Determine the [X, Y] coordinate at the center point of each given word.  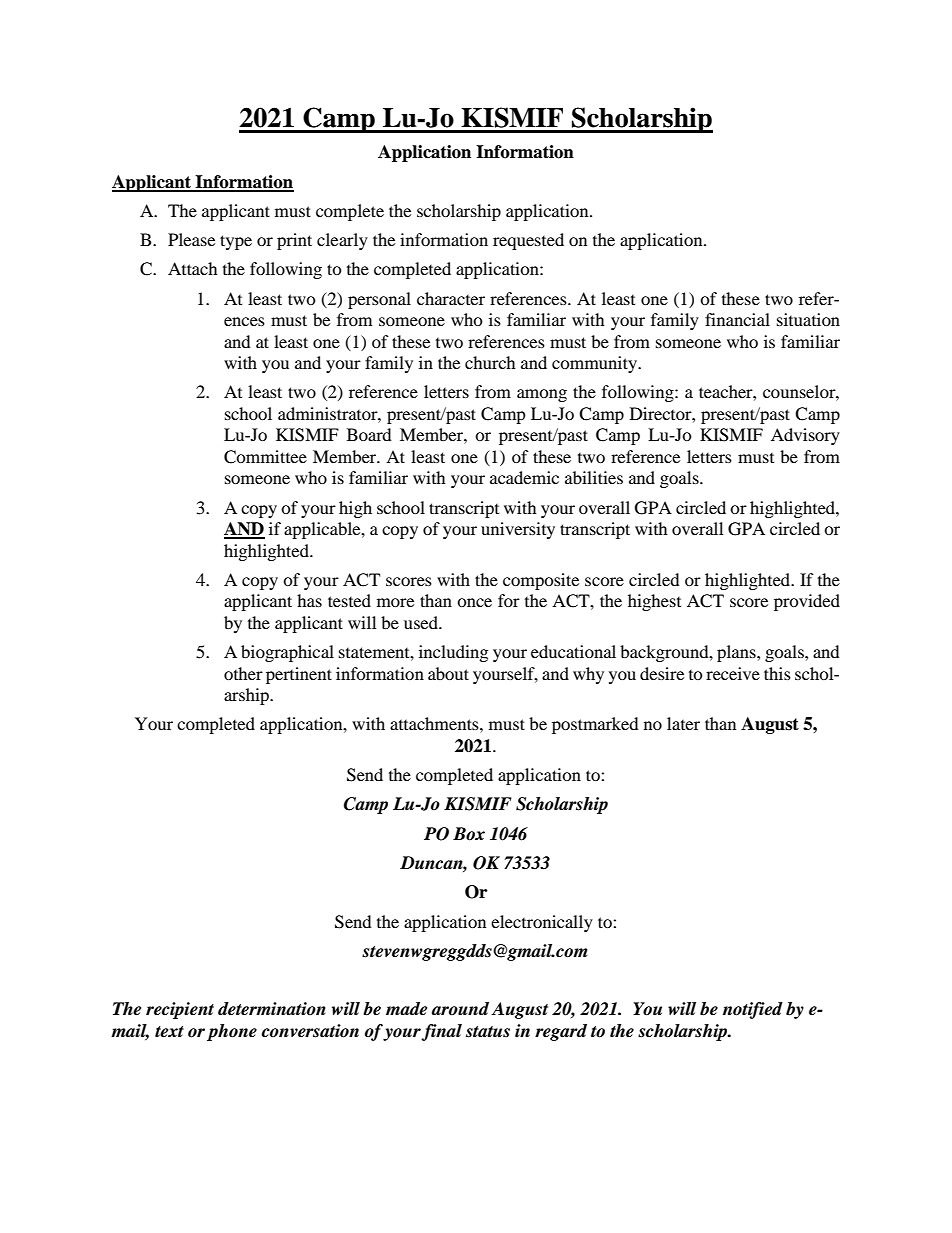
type [236, 242]
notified [753, 1010]
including [453, 653]
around [460, 1008]
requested [528, 241]
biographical [287, 653]
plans [737, 653]
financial [737, 319]
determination [272, 1009]
